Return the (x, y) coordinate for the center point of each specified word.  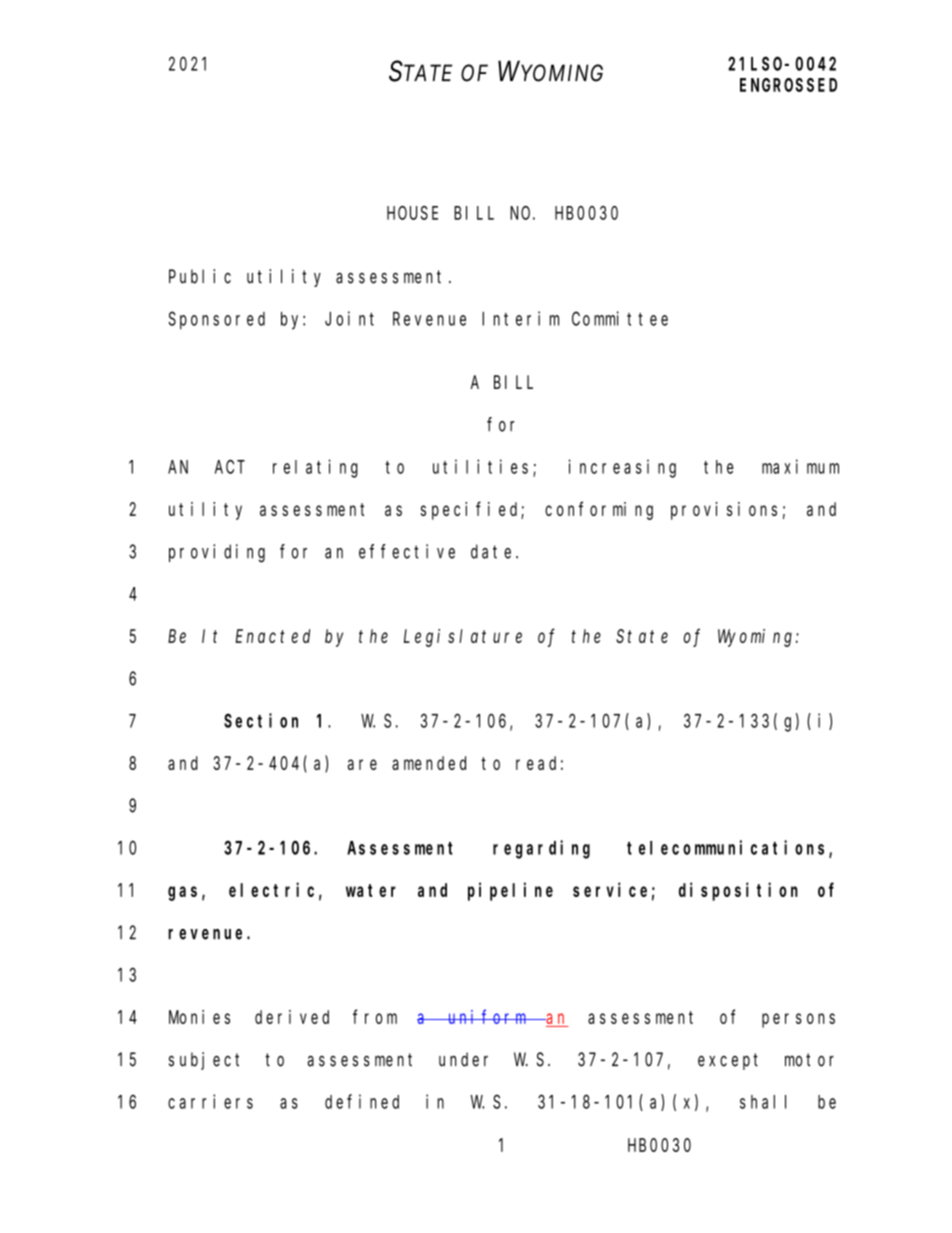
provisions (724, 511)
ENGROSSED (788, 85)
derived (292, 1017)
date (494, 551)
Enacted (272, 636)
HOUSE (412, 213)
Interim (520, 318)
